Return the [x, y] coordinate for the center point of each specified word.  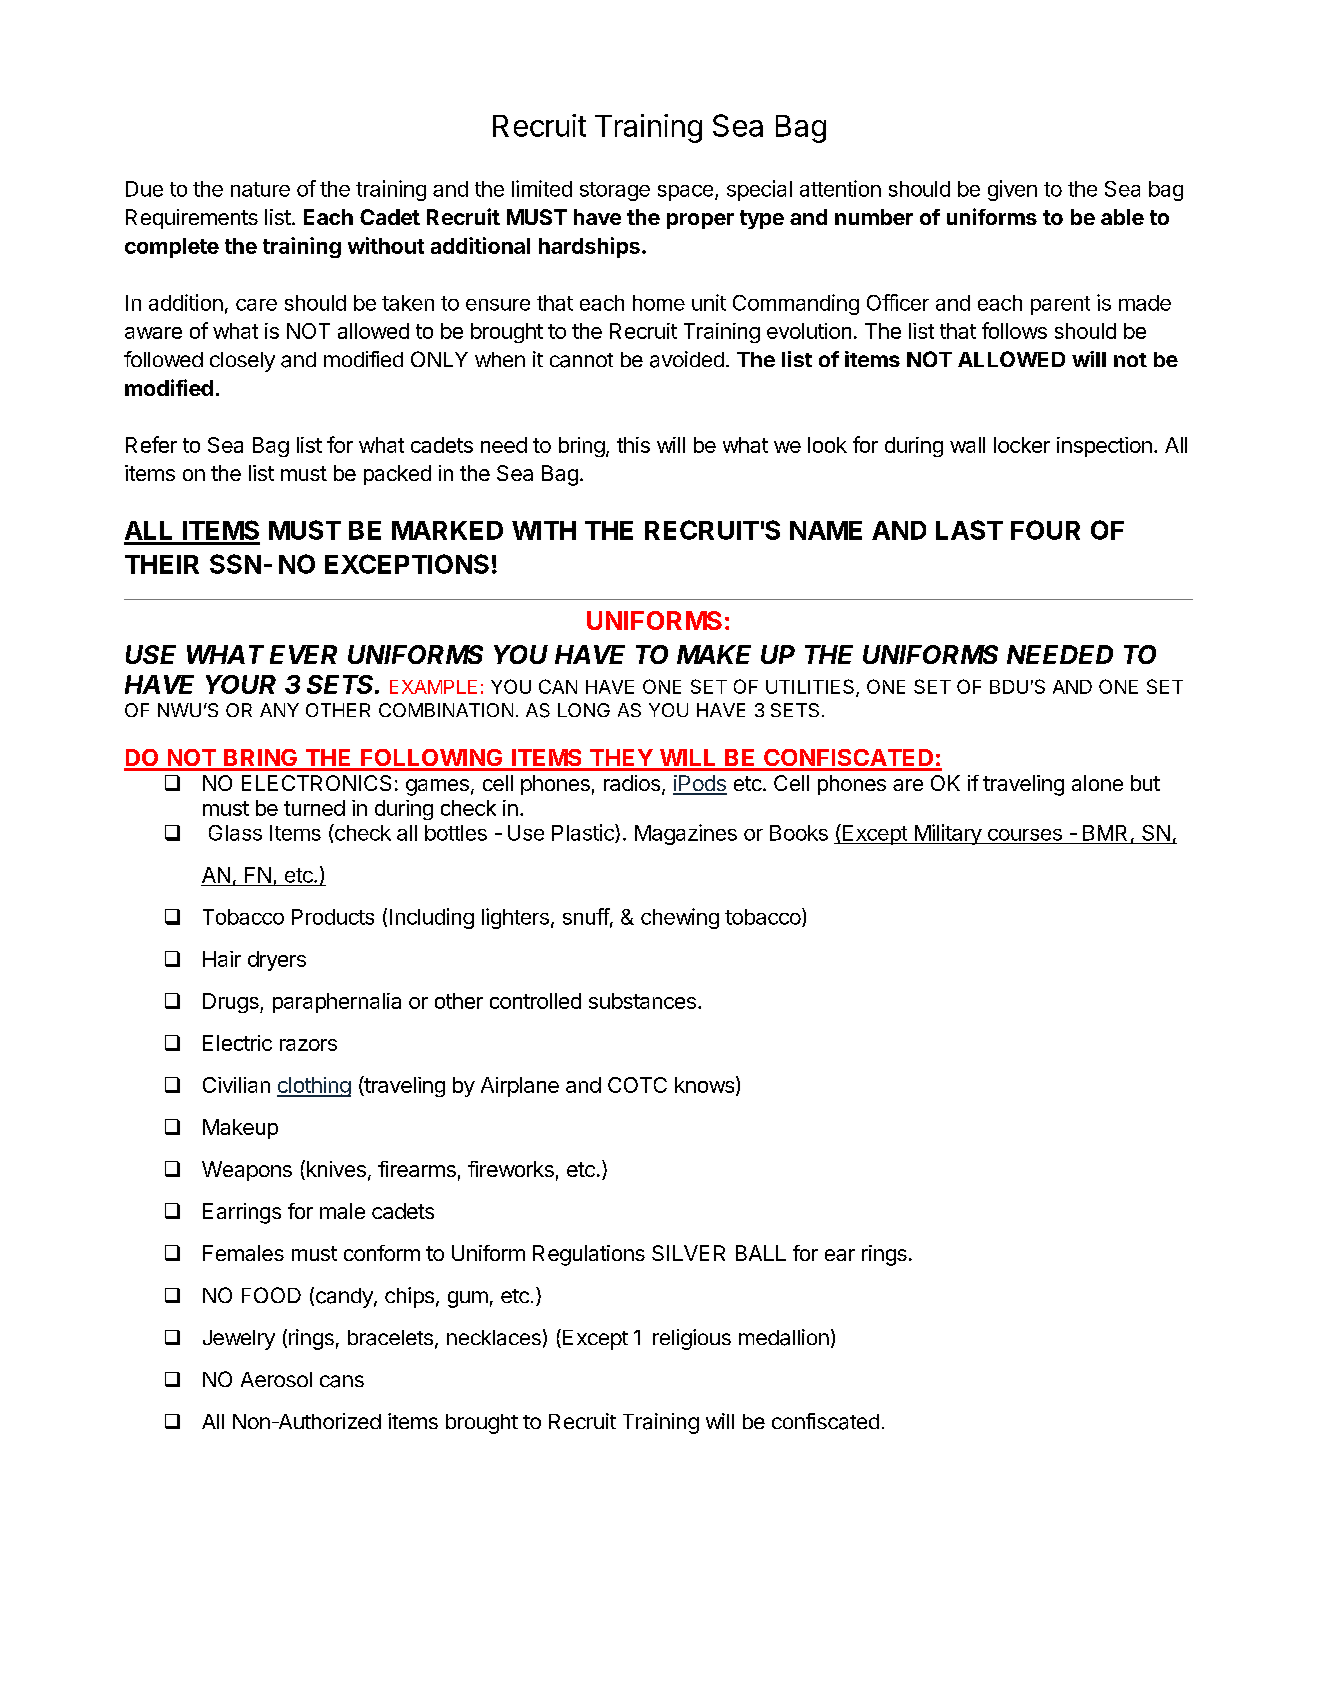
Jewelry [239, 1340]
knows [704, 1085]
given [1012, 190]
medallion [784, 1337]
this [633, 445]
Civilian [236, 1085]
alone [1097, 783]
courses [1025, 835]
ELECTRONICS [316, 783]
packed [397, 475]
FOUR [1045, 530]
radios [632, 783]
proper [700, 221]
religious [692, 1339]
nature [260, 189]
